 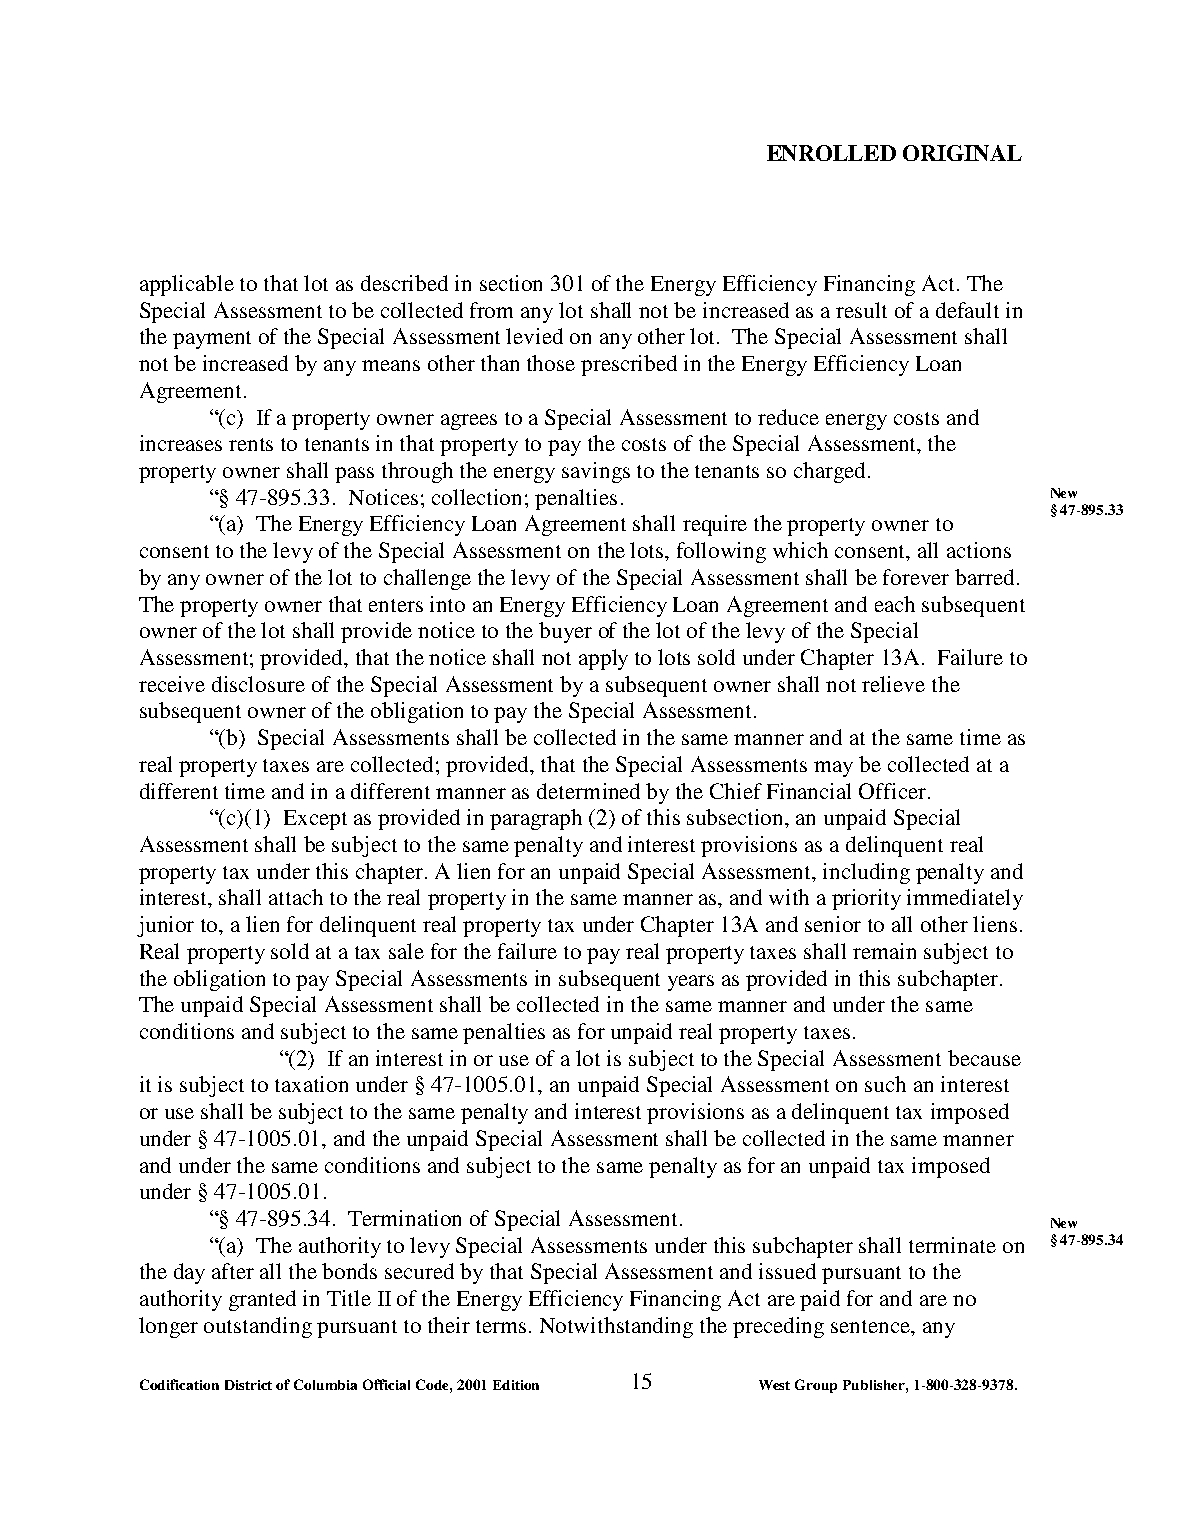 What do you see at coordinates (311, 1084) in the document?
I see `taxation` at bounding box center [311, 1084].
